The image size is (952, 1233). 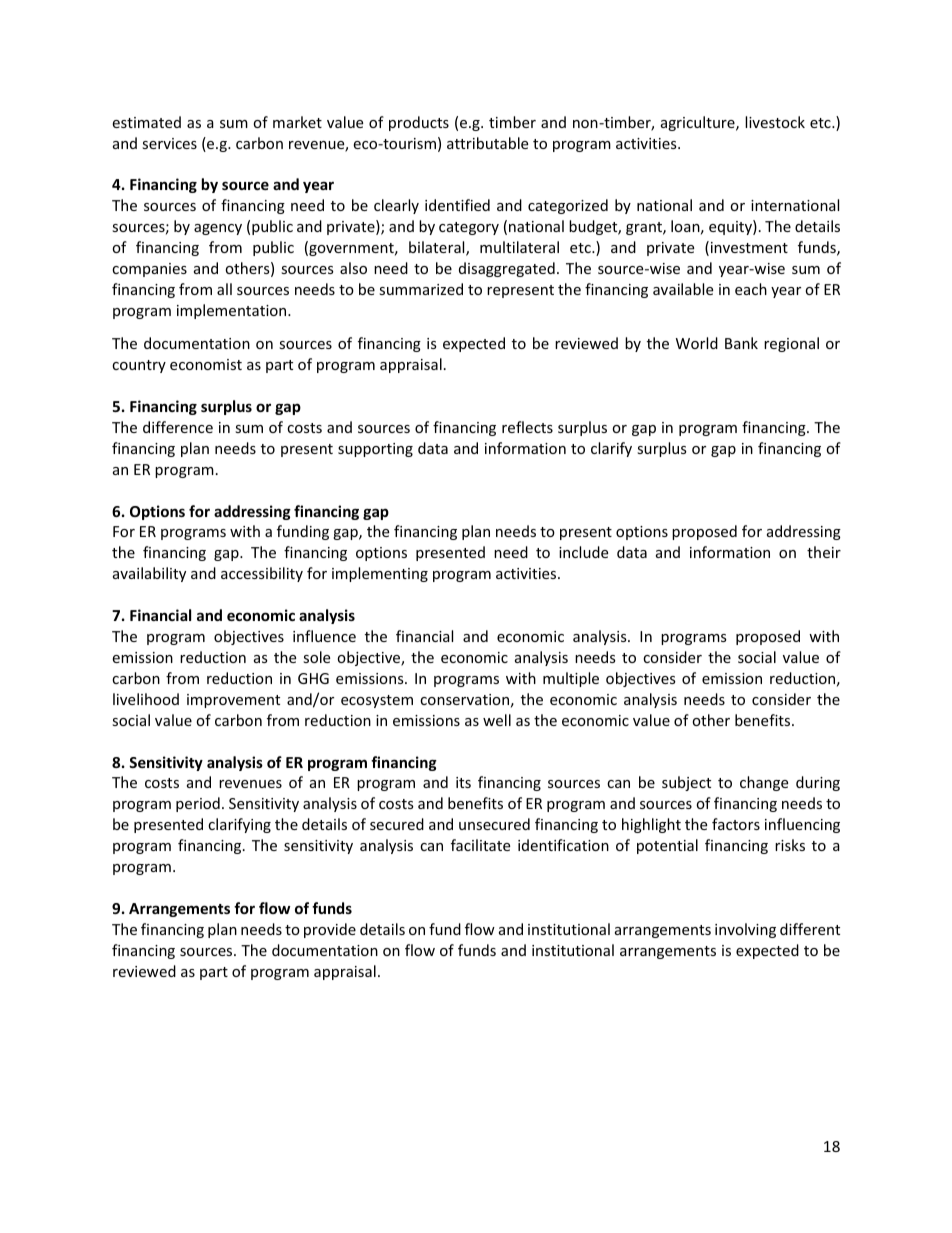 What do you see at coordinates (775, 122) in the document?
I see `livestock` at bounding box center [775, 122].
